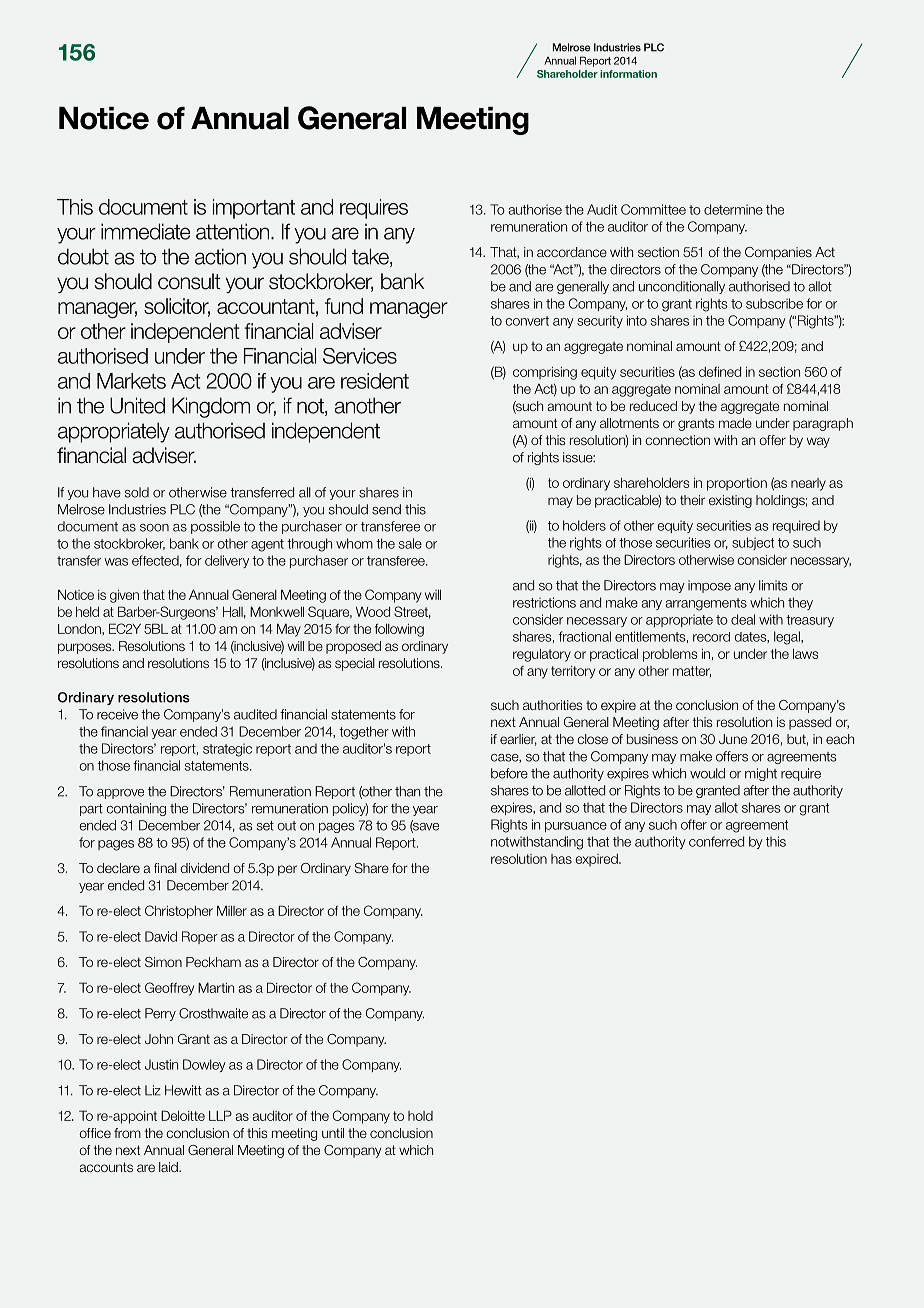  Describe the element at coordinates (183, 1115) in the page. I see `Deloitte` at that location.
